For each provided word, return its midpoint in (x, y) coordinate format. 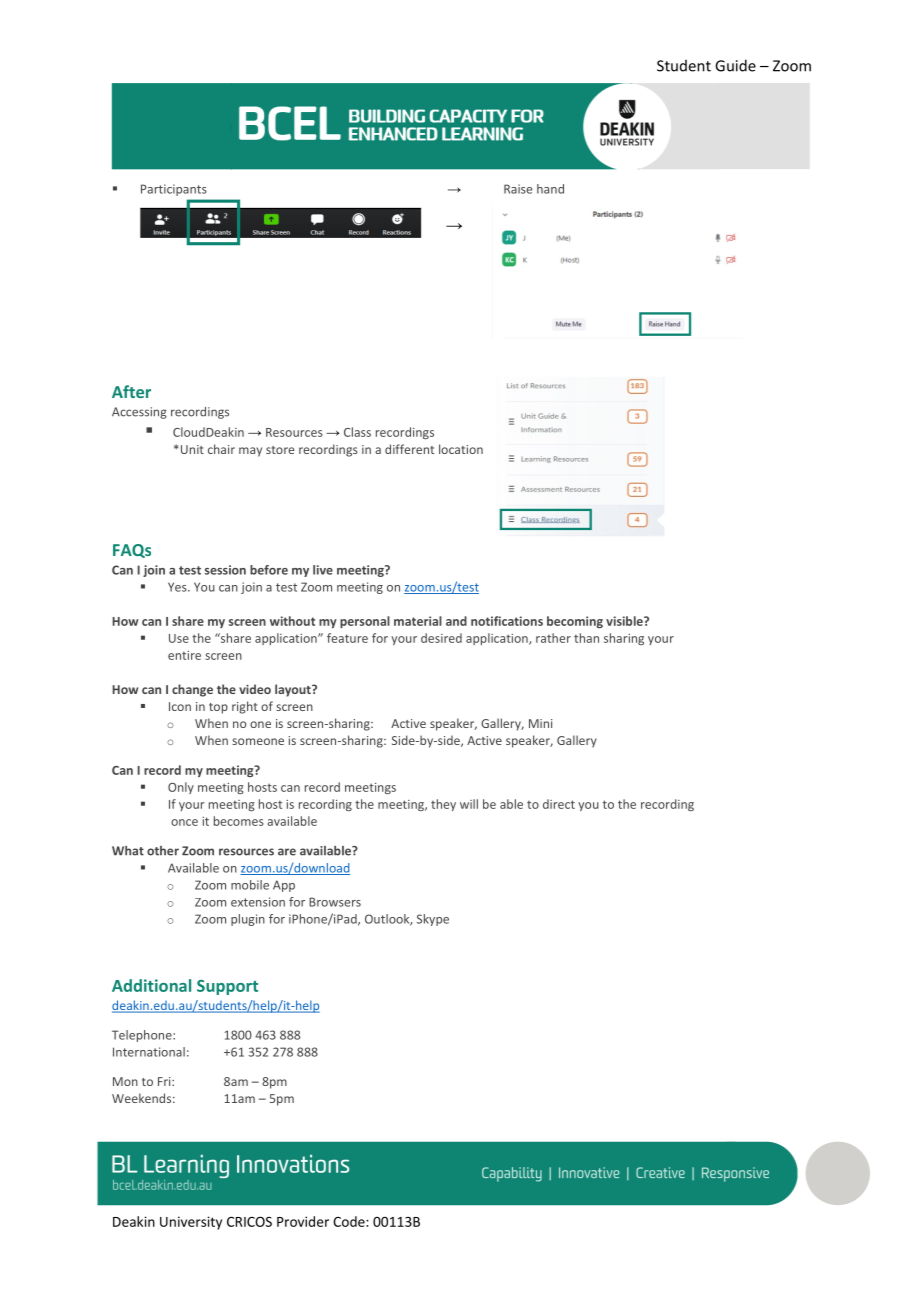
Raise (518, 189)
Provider (303, 1221)
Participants (174, 190)
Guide (735, 65)
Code (350, 1221)
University (191, 1223)
